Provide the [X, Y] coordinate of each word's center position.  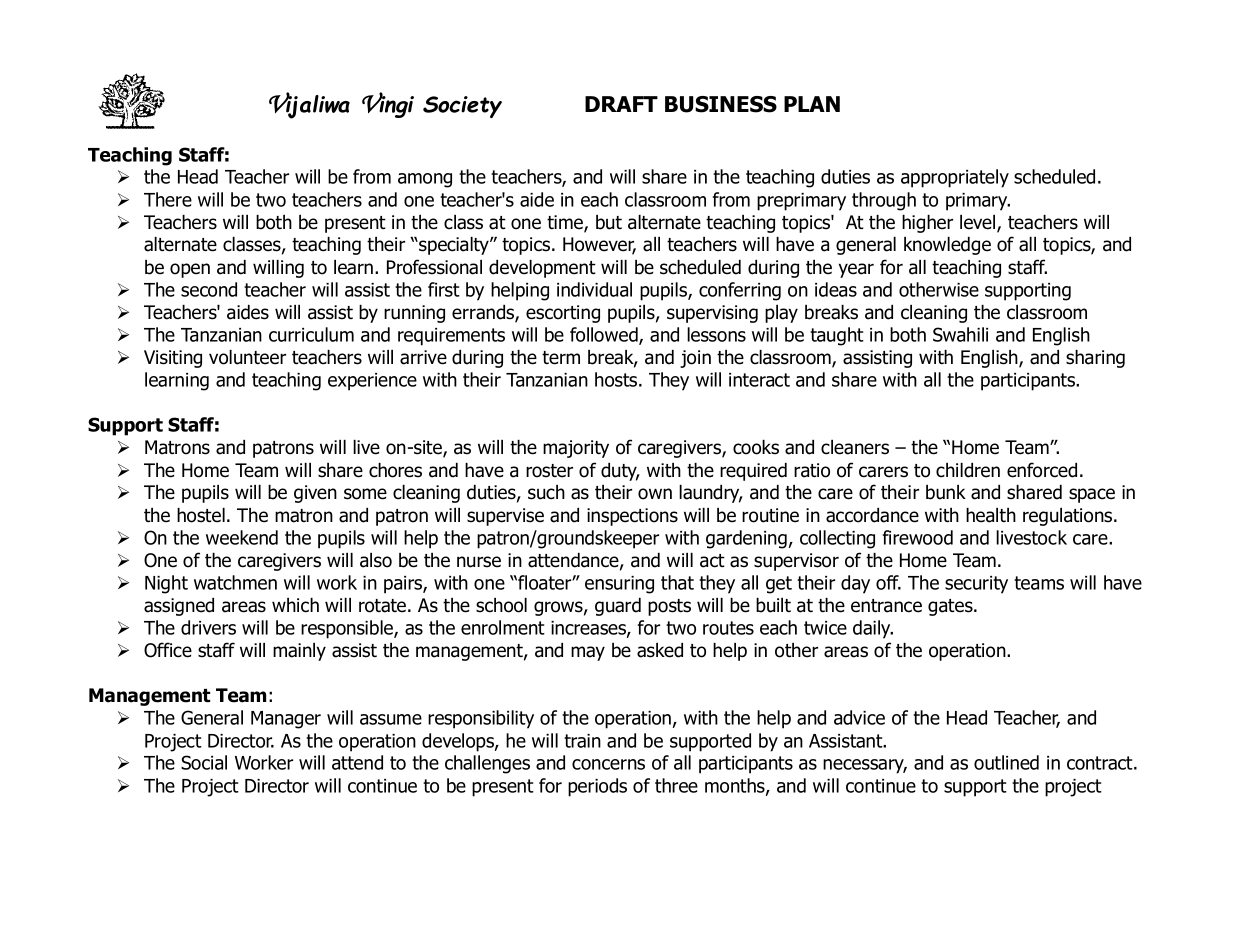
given [315, 494]
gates [951, 607]
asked [660, 650]
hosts [617, 379]
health [991, 515]
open [190, 270]
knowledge [947, 246]
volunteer [247, 357]
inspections [632, 517]
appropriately [955, 178]
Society [462, 107]
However [599, 245]
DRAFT [621, 104]
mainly [299, 652]
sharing [1095, 359]
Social [204, 762]
